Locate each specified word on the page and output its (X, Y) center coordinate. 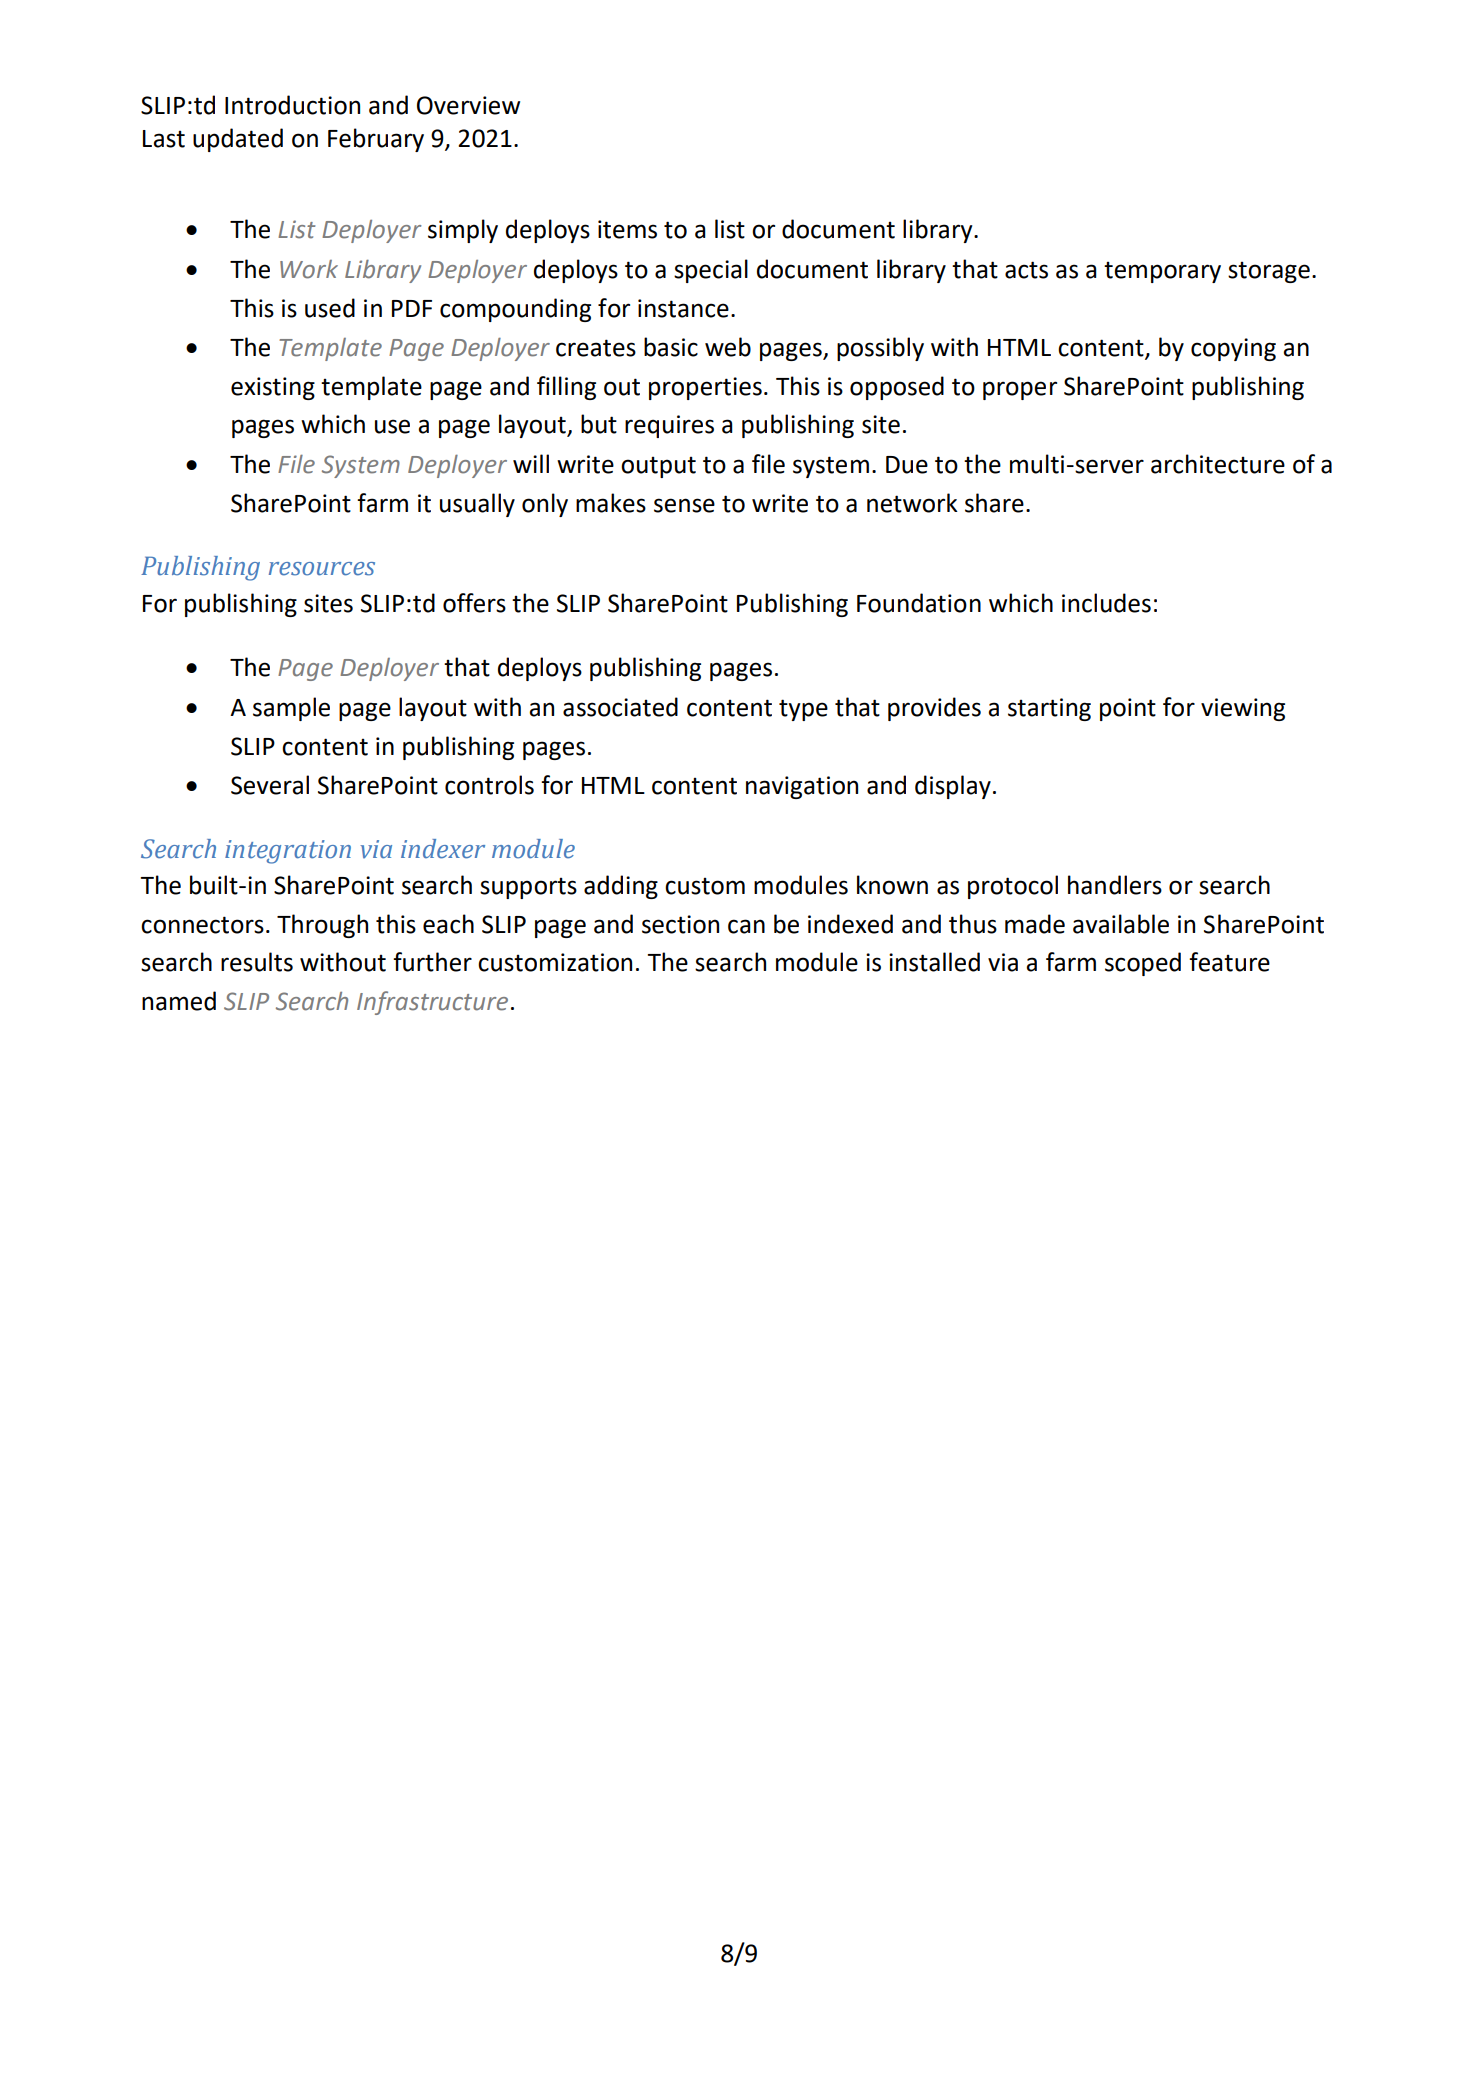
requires (669, 426)
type (803, 710)
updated (238, 140)
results (257, 962)
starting (1049, 709)
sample (291, 709)
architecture (1218, 464)
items (627, 229)
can (746, 926)
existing (273, 388)
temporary (1162, 272)
